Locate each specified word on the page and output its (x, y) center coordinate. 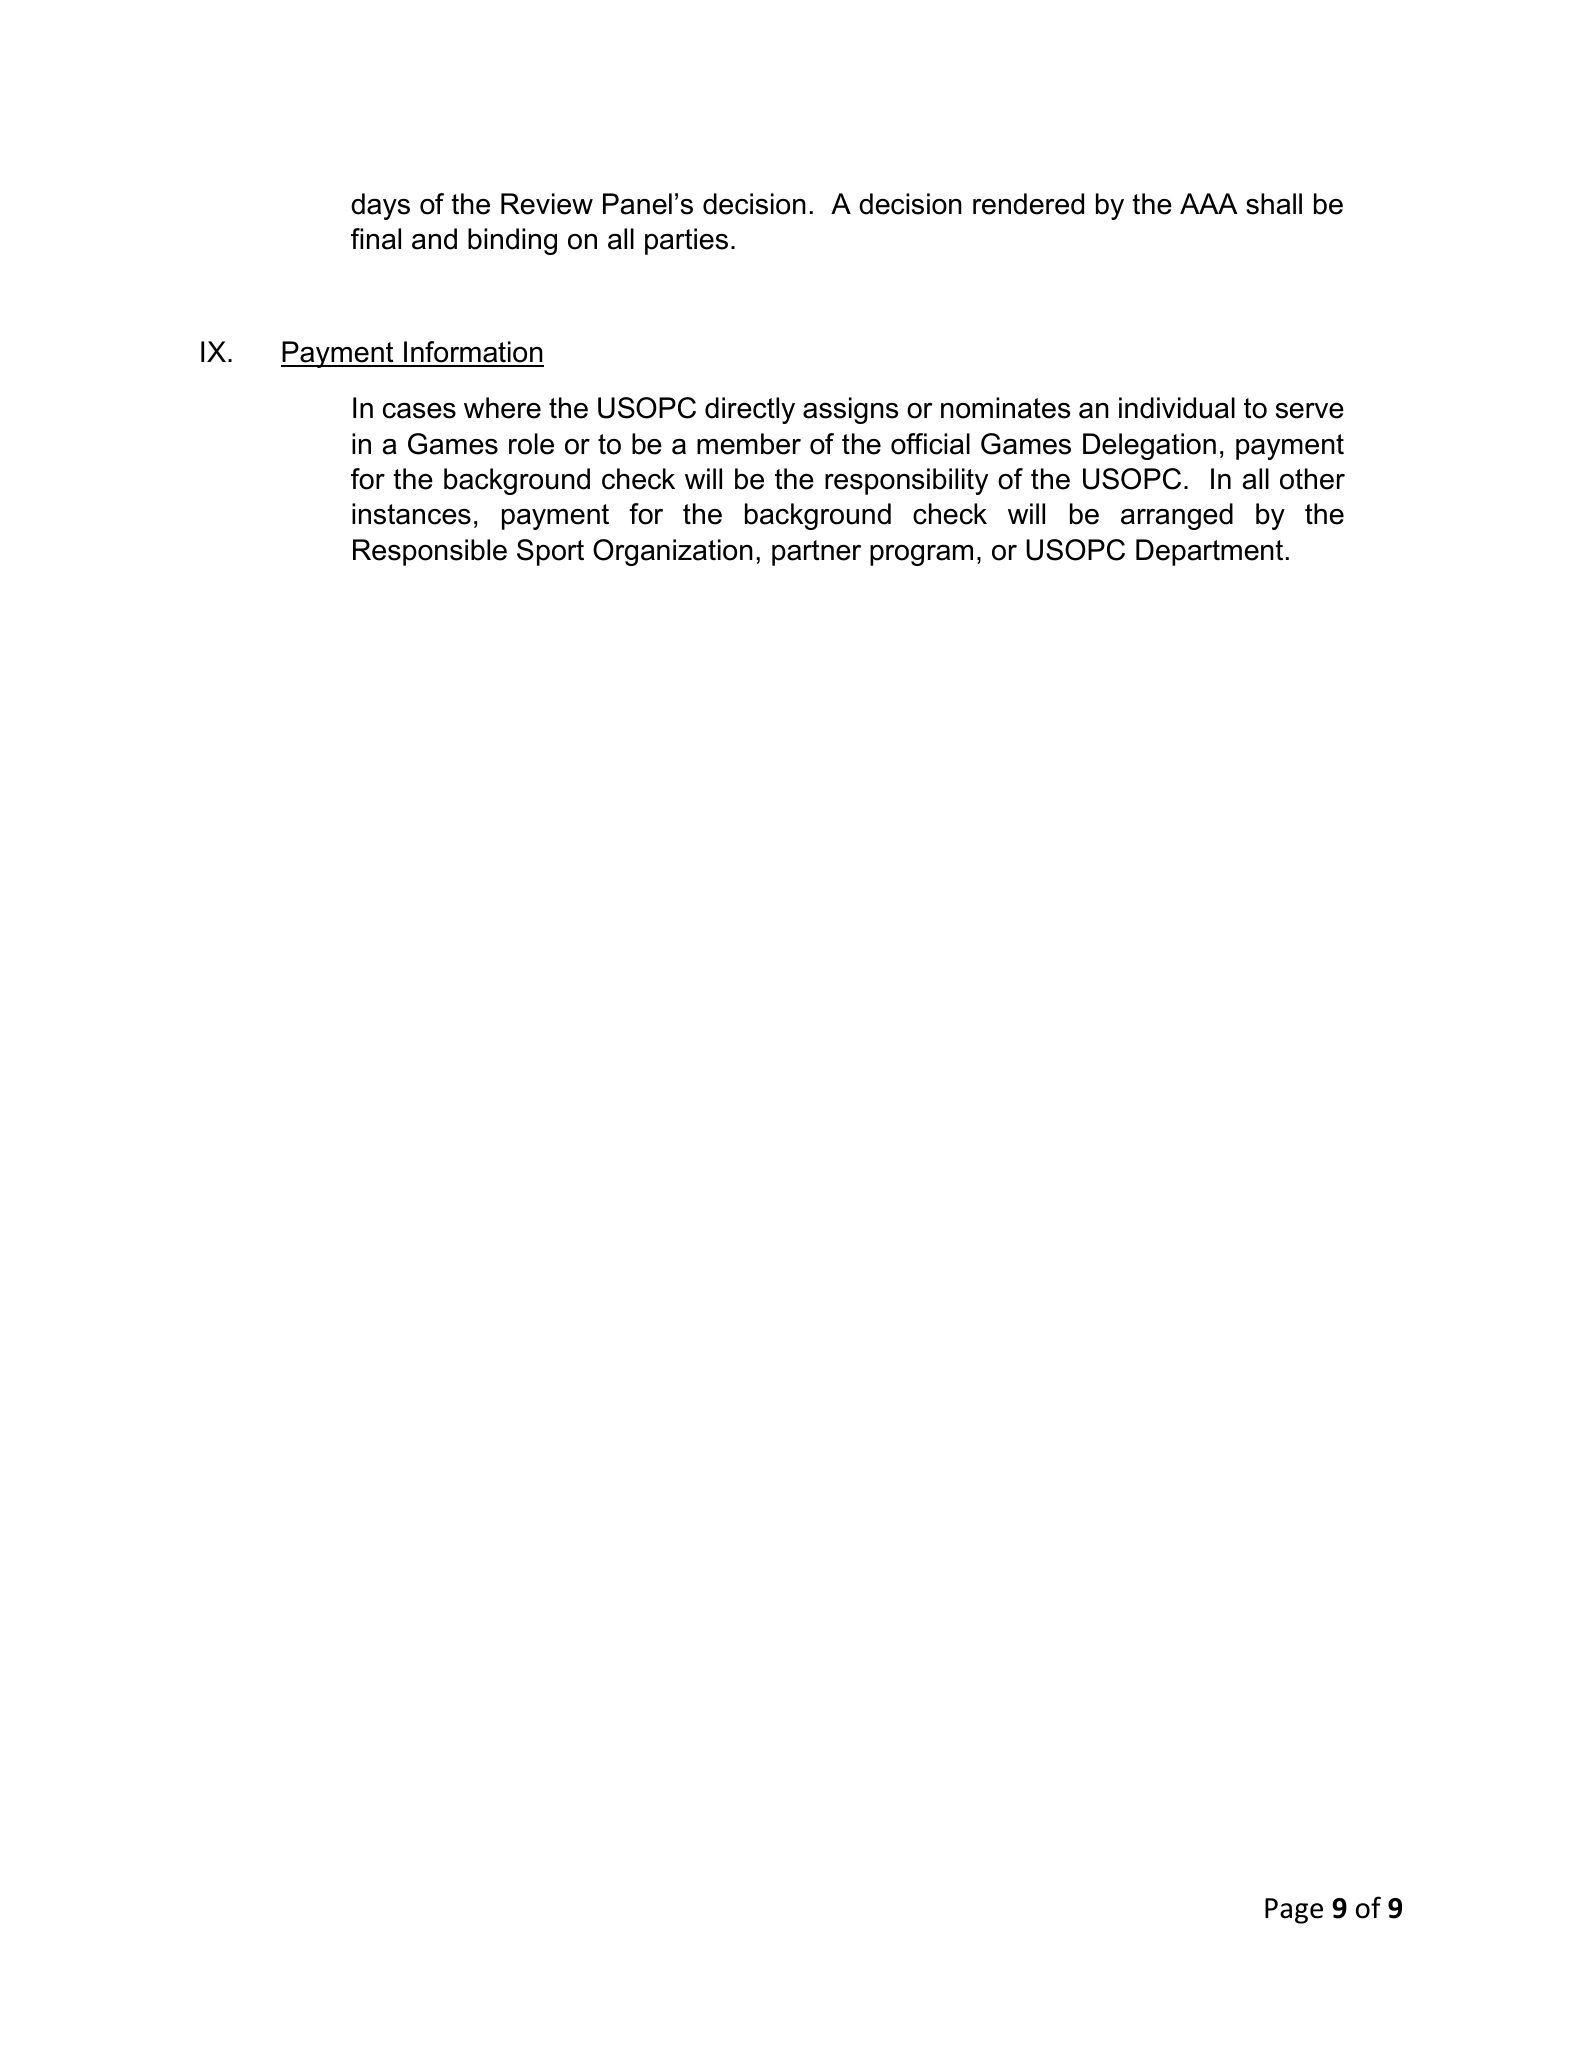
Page (1294, 1911)
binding (512, 241)
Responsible (430, 552)
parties (686, 241)
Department (1209, 552)
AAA (1209, 203)
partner (816, 553)
